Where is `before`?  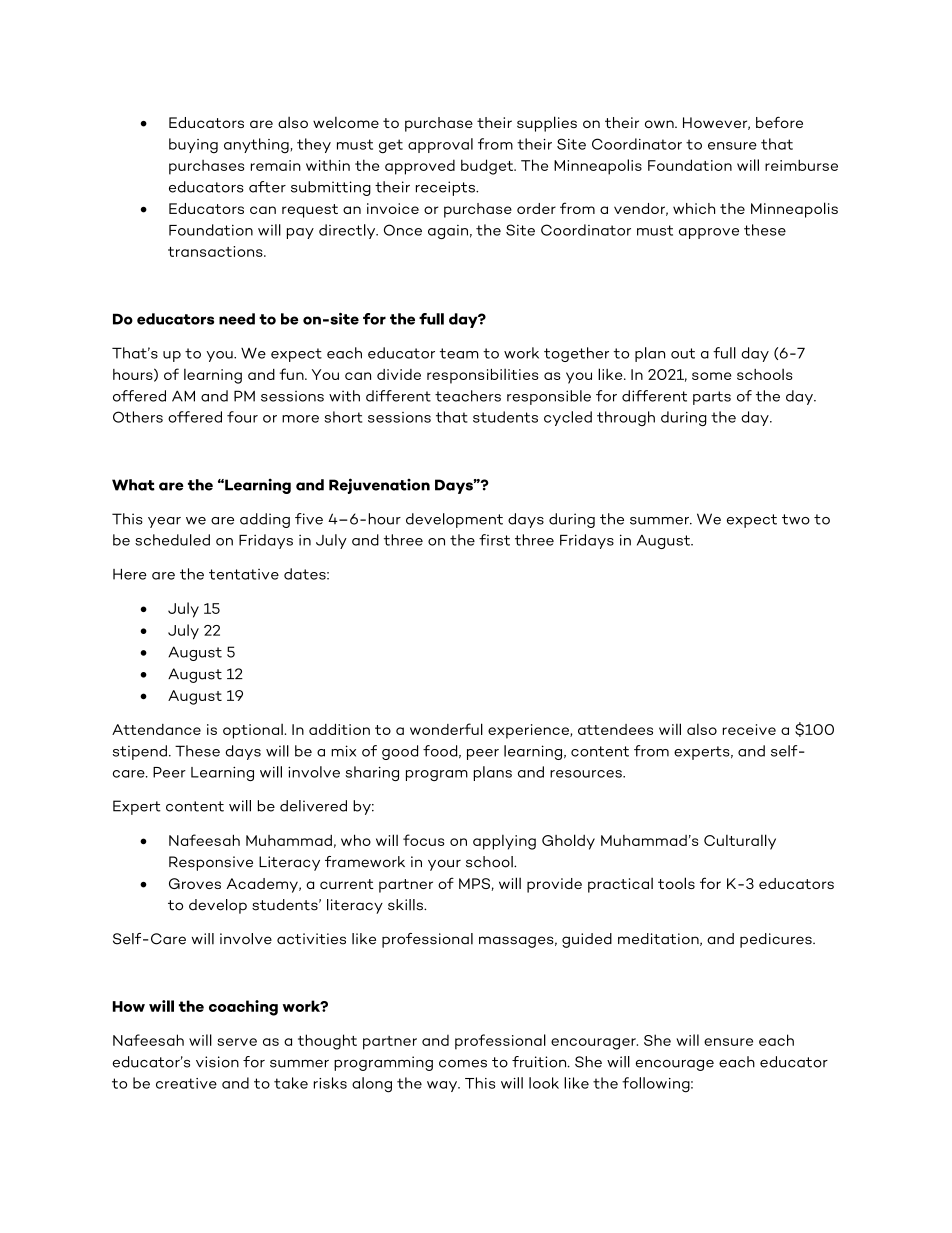 before is located at coordinates (779, 122).
